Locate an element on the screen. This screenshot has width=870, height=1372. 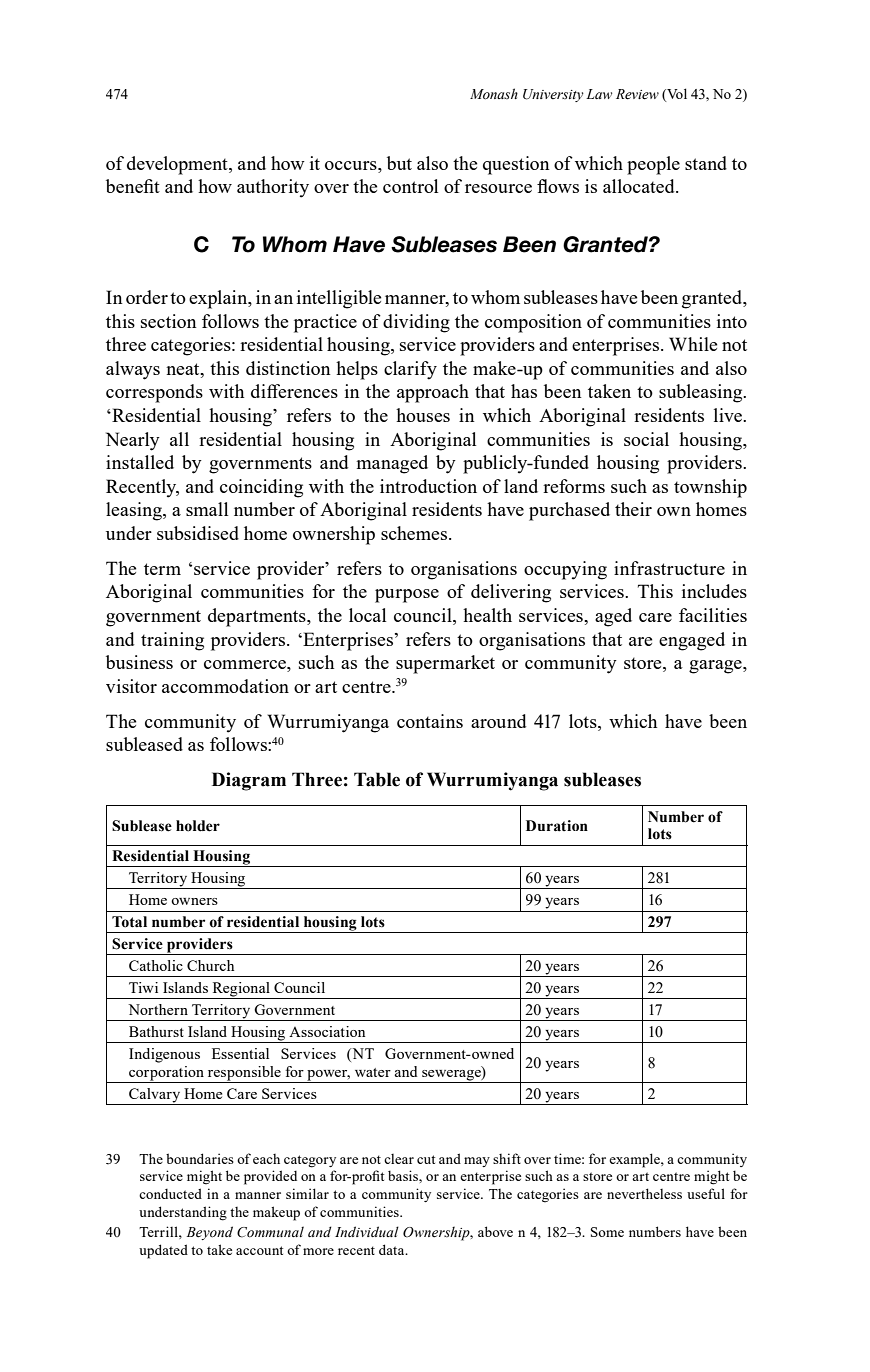
Table is located at coordinates (377, 779).
